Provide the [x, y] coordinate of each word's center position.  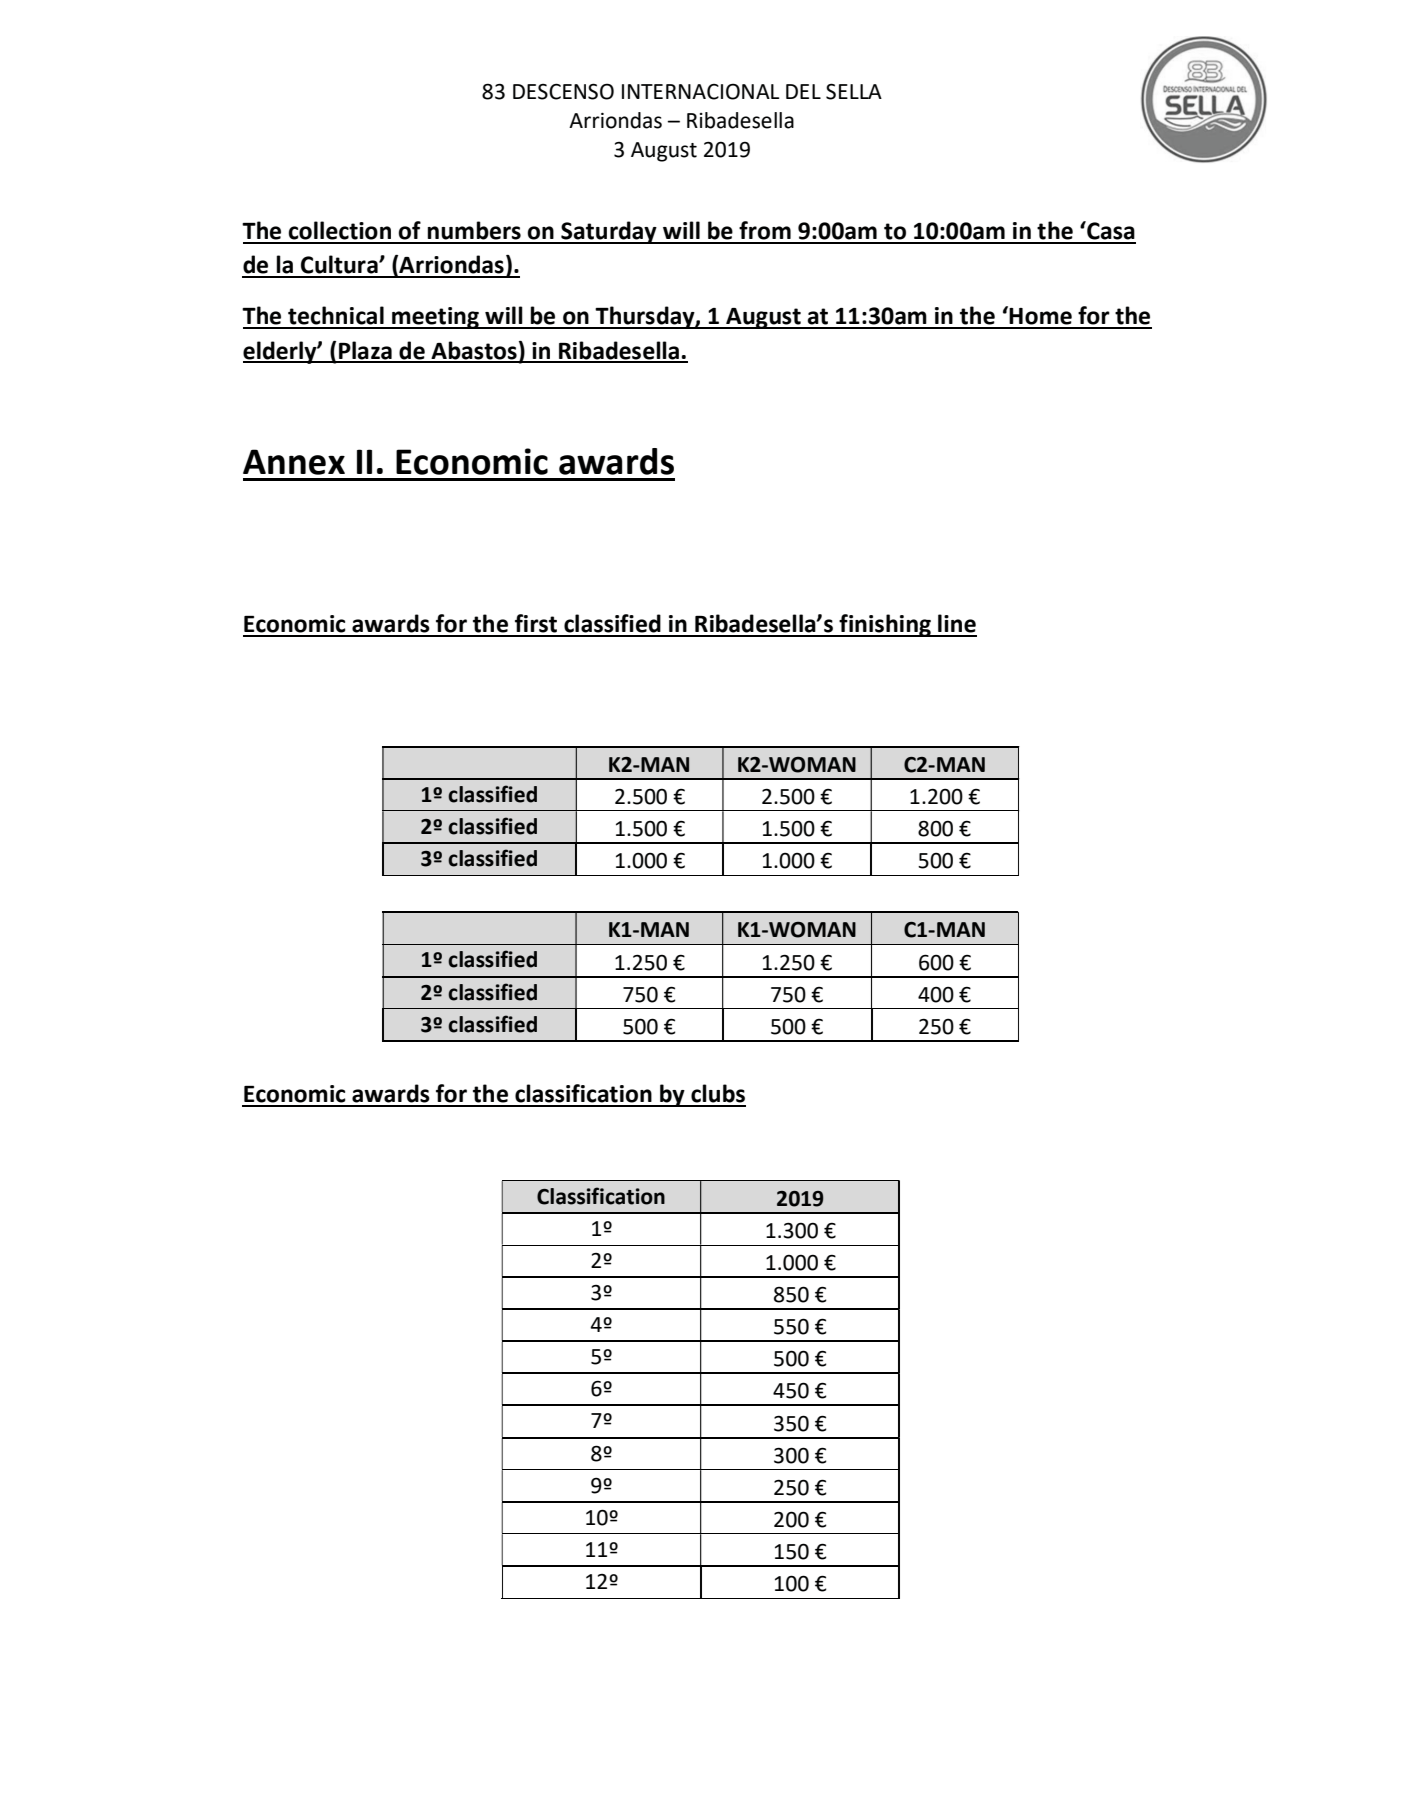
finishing [885, 625]
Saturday [609, 232]
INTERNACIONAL [700, 91]
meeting [435, 318]
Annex [294, 462]
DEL [803, 91]
